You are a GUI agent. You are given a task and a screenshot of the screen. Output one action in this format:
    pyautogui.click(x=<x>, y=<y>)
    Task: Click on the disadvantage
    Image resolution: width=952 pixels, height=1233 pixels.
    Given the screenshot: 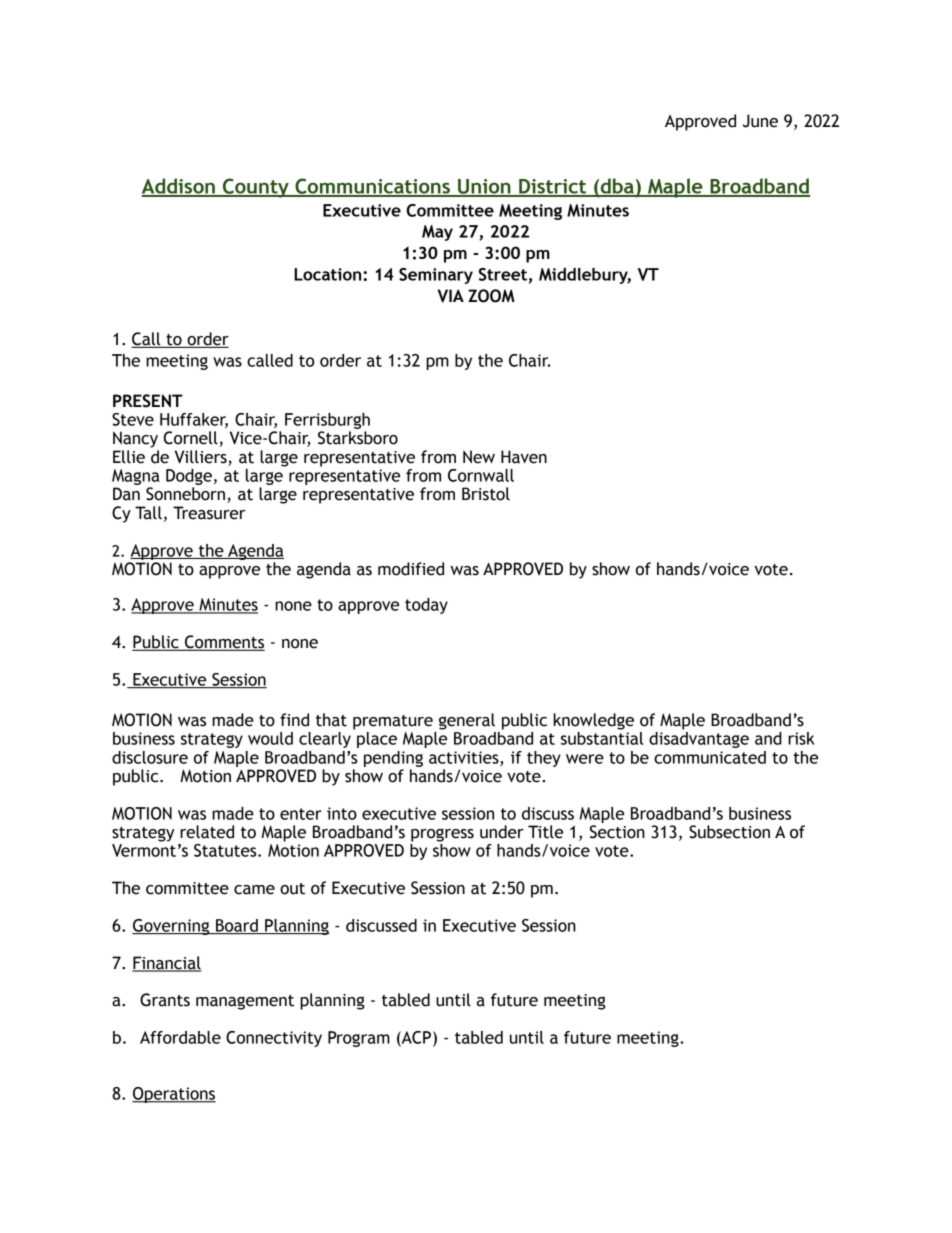 What is the action you would take?
    pyautogui.click(x=699, y=740)
